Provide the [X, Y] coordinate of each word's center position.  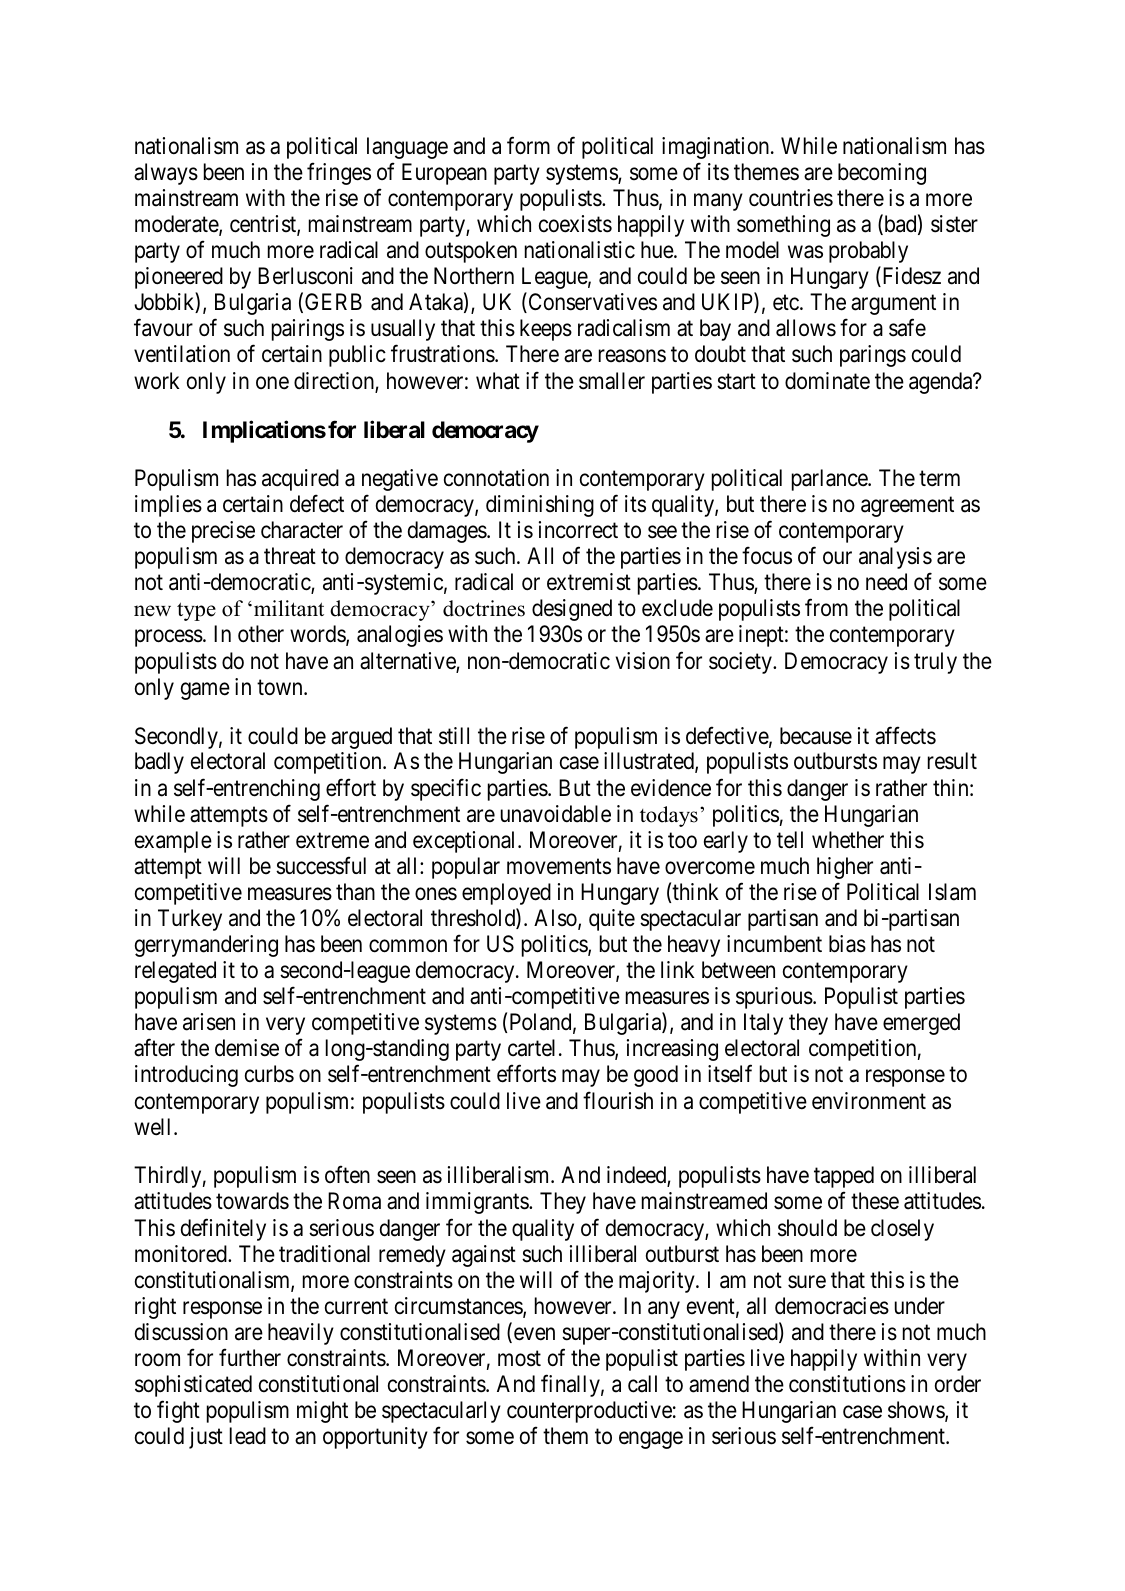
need [886, 582]
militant [287, 608]
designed [572, 610]
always [166, 174]
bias [847, 944]
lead [248, 1436]
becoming [882, 174]
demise [247, 1048]
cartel [531, 1048]
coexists [575, 224]
